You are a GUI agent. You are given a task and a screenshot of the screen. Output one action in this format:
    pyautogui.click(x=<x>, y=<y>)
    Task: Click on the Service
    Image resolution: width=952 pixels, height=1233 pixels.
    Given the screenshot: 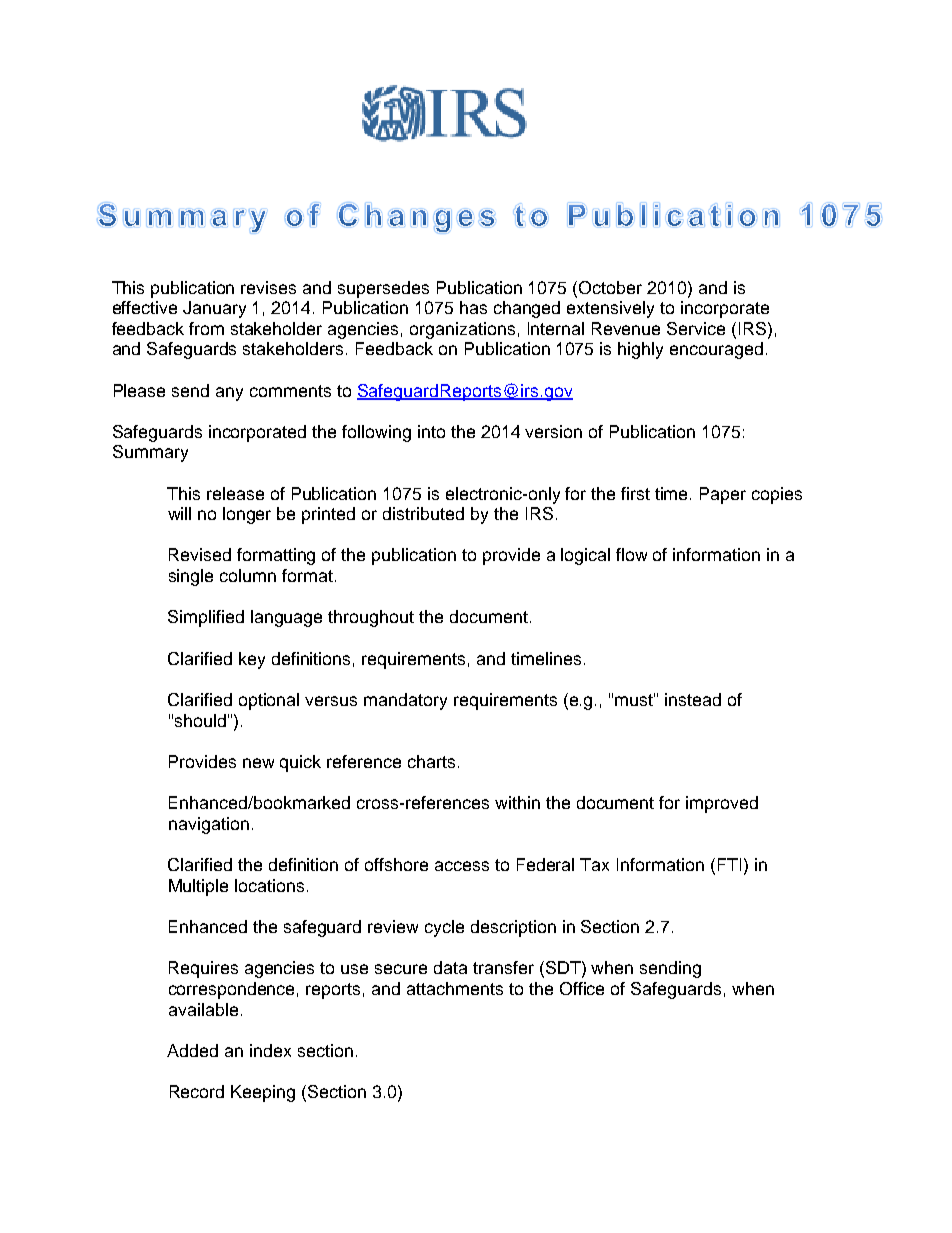 What is the action you would take?
    pyautogui.click(x=696, y=328)
